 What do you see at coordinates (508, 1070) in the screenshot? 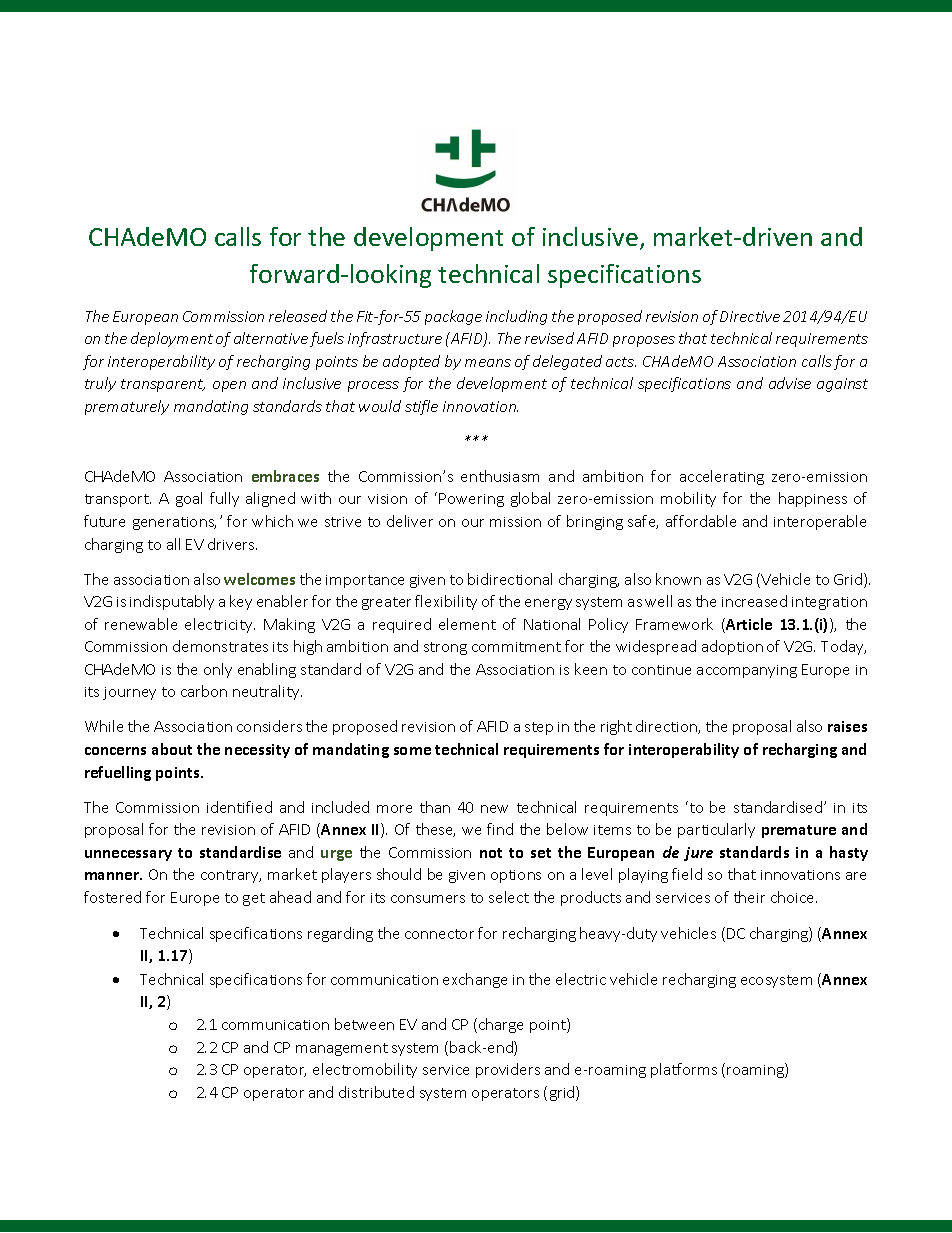
I see `providers` at bounding box center [508, 1070].
